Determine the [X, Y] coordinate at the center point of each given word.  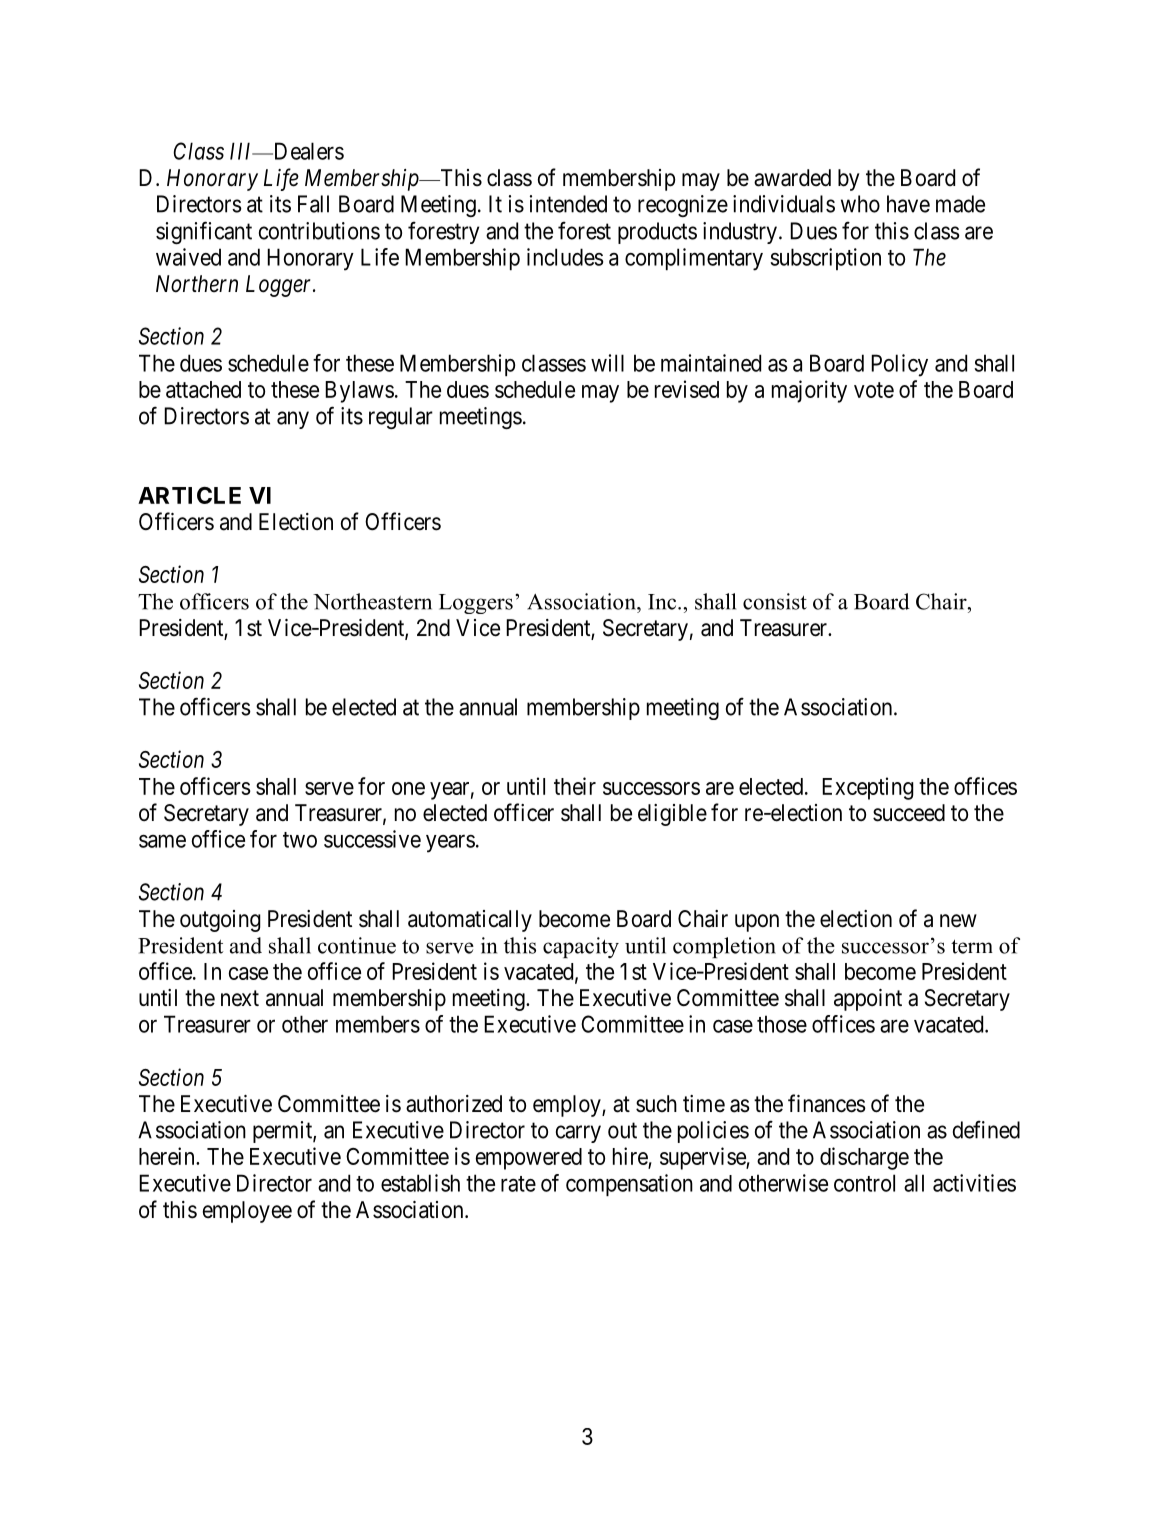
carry [578, 1134]
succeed [909, 813]
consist [775, 601]
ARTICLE [189, 495]
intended [568, 204]
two [300, 840]
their [575, 786]
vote [874, 390]
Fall [313, 204]
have [908, 204]
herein [168, 1156]
